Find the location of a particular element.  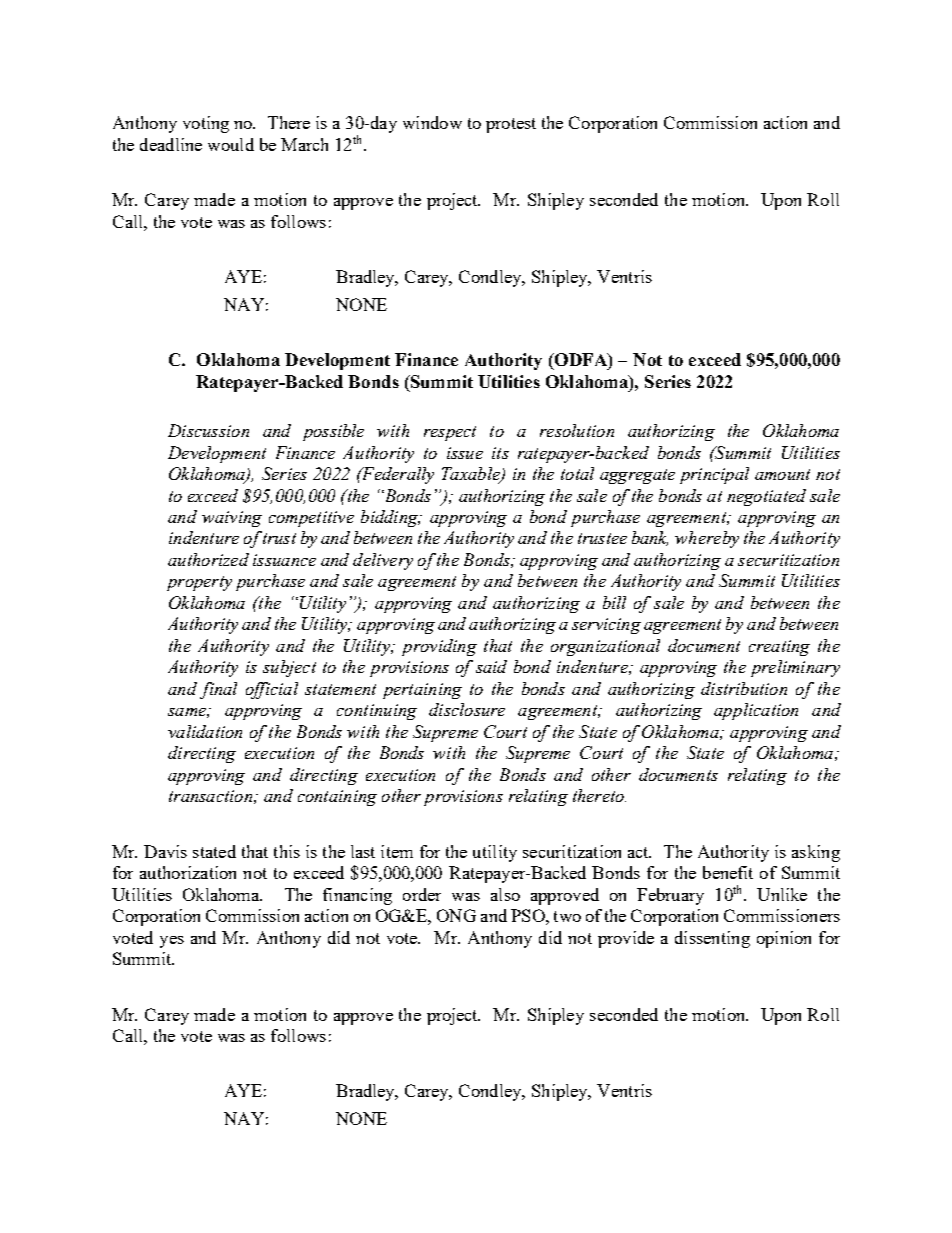

Taxable is located at coordinates (472, 475).
